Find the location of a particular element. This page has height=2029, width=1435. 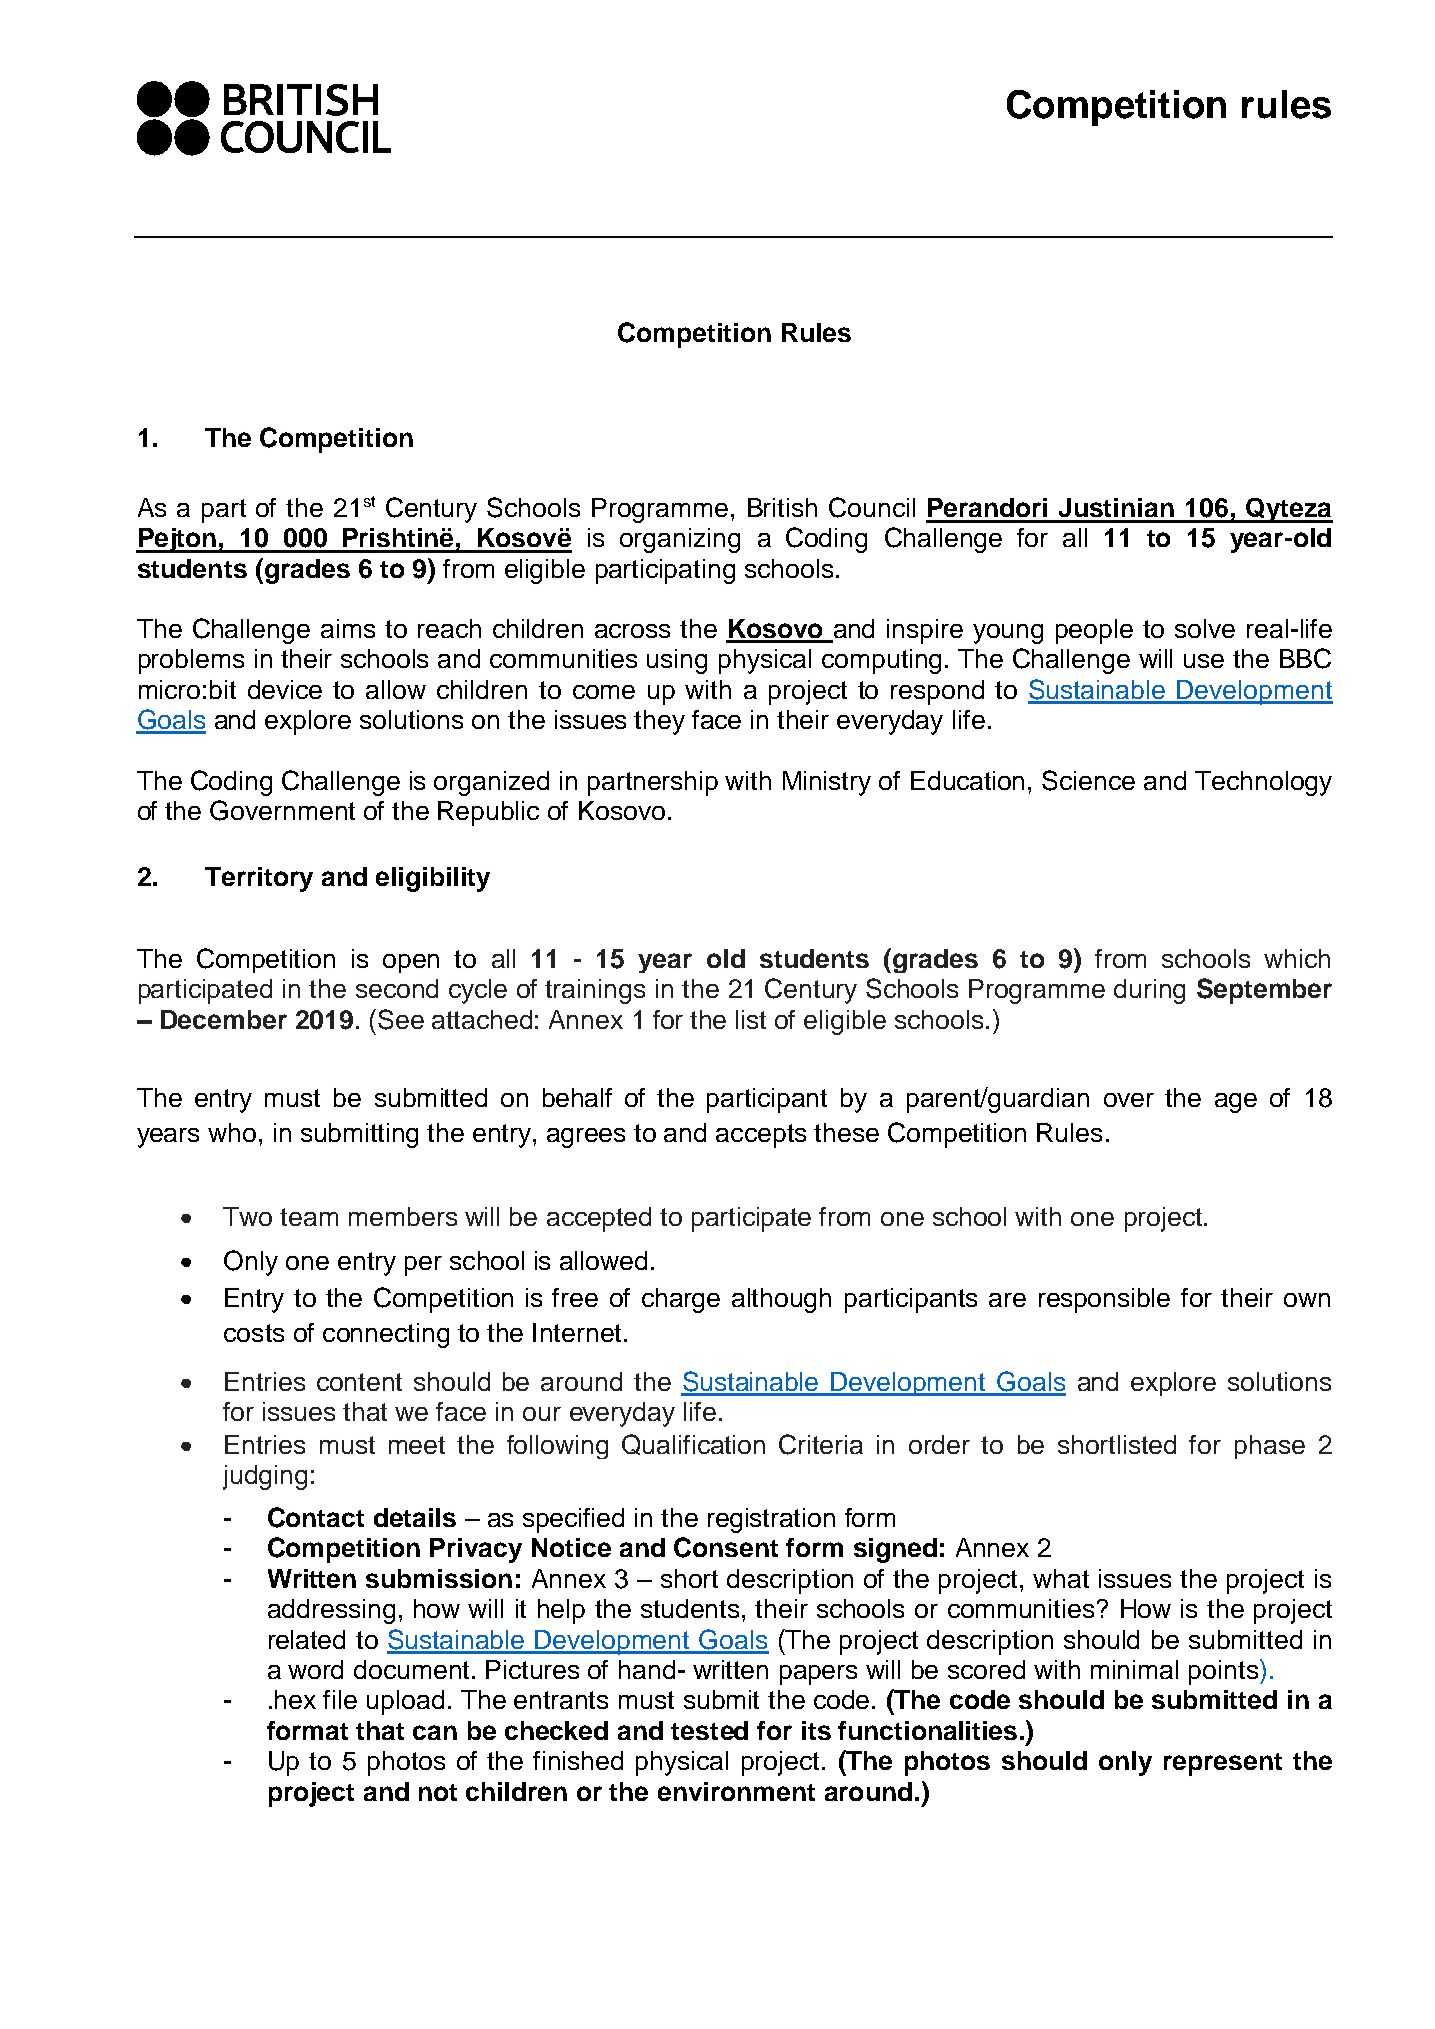

accepts is located at coordinates (761, 1136).
